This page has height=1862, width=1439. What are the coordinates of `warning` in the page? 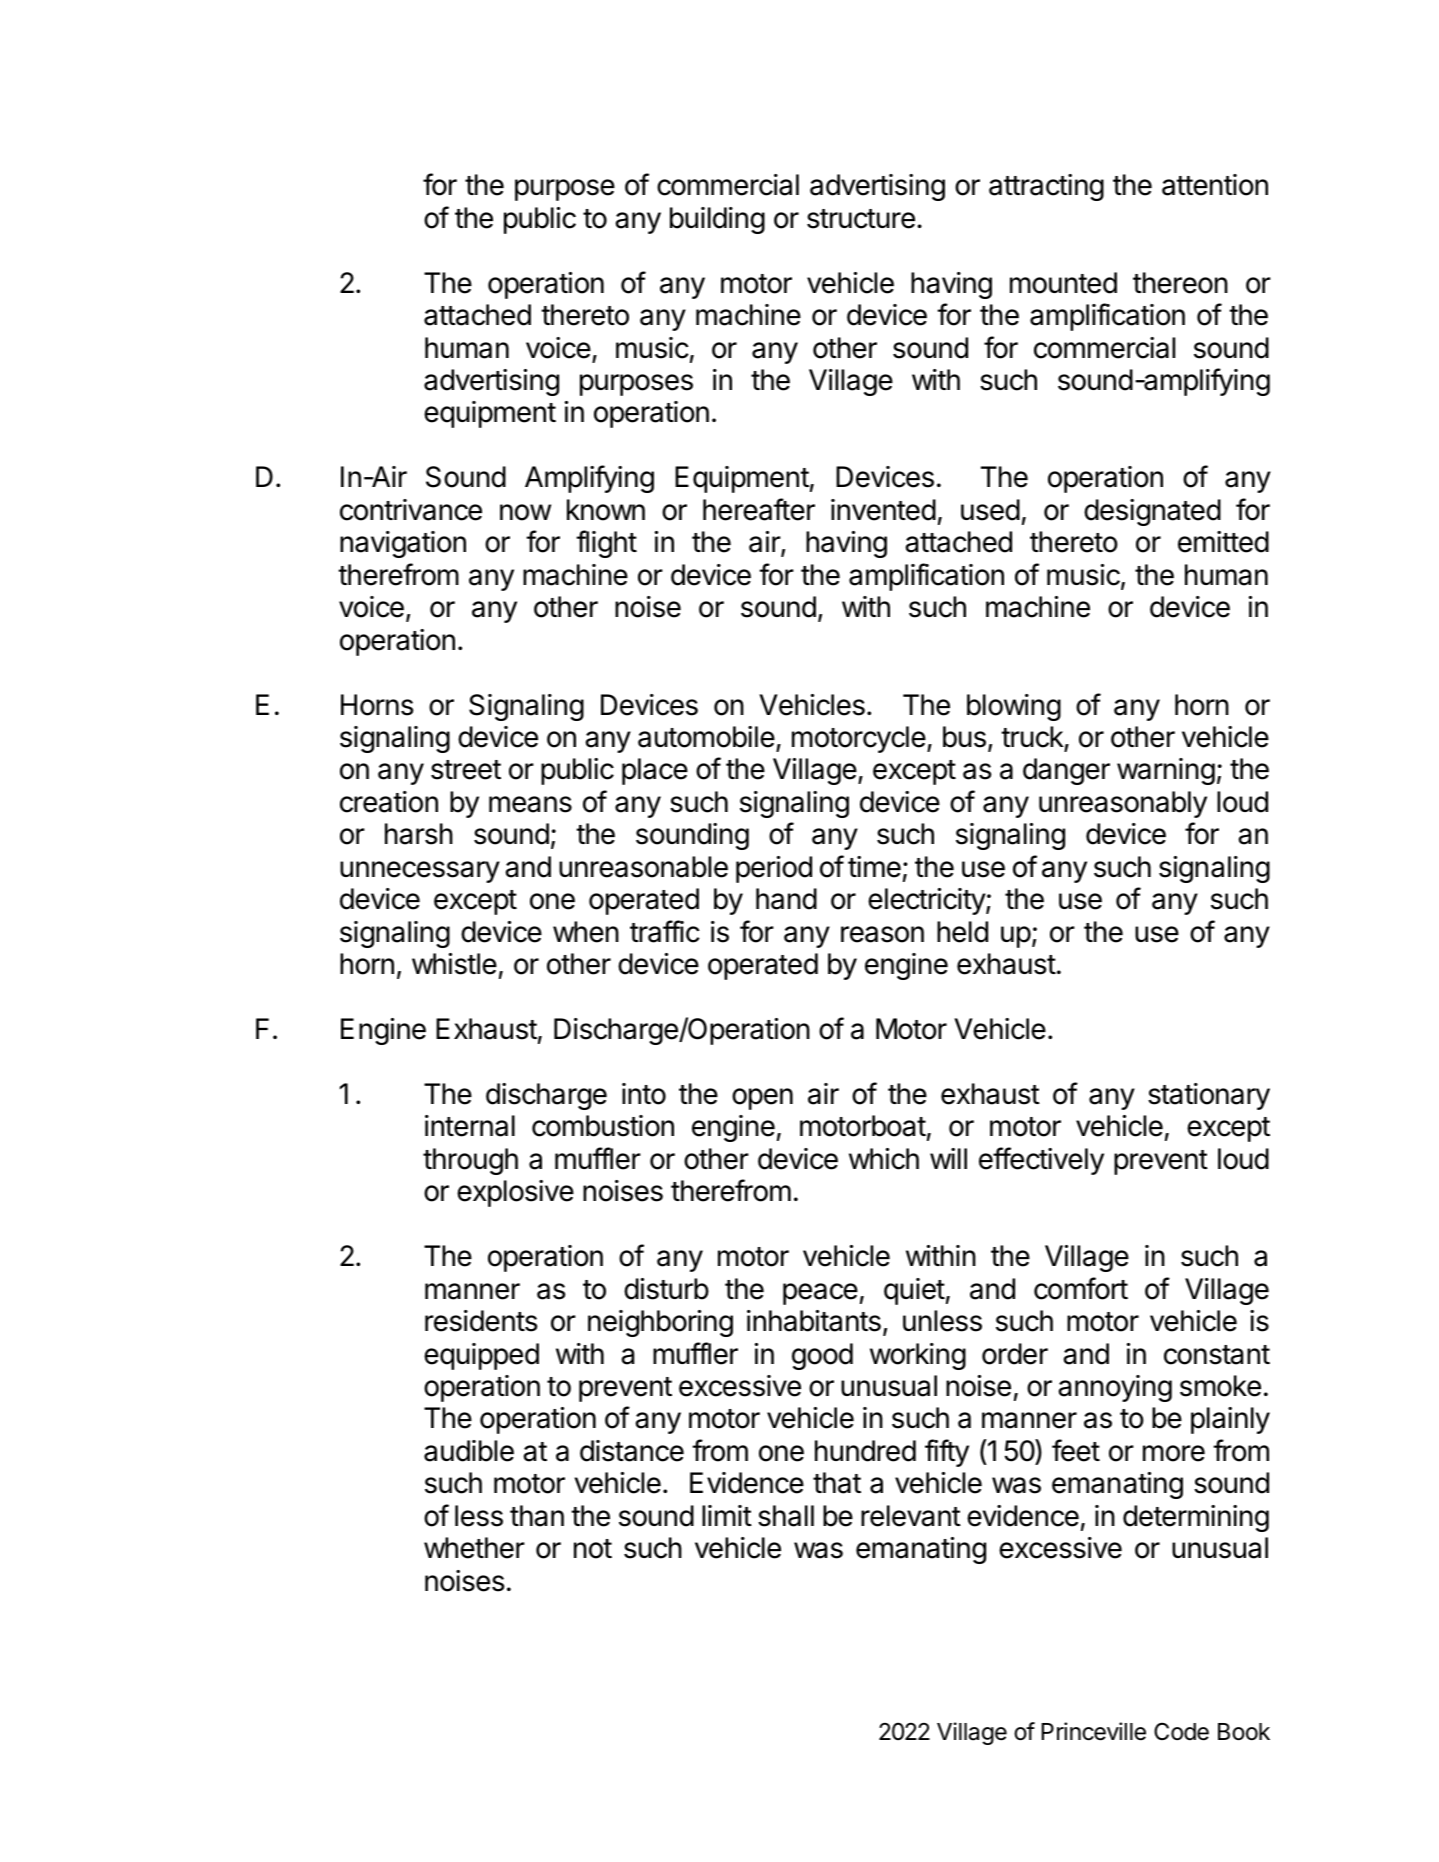 It's located at (1166, 771).
